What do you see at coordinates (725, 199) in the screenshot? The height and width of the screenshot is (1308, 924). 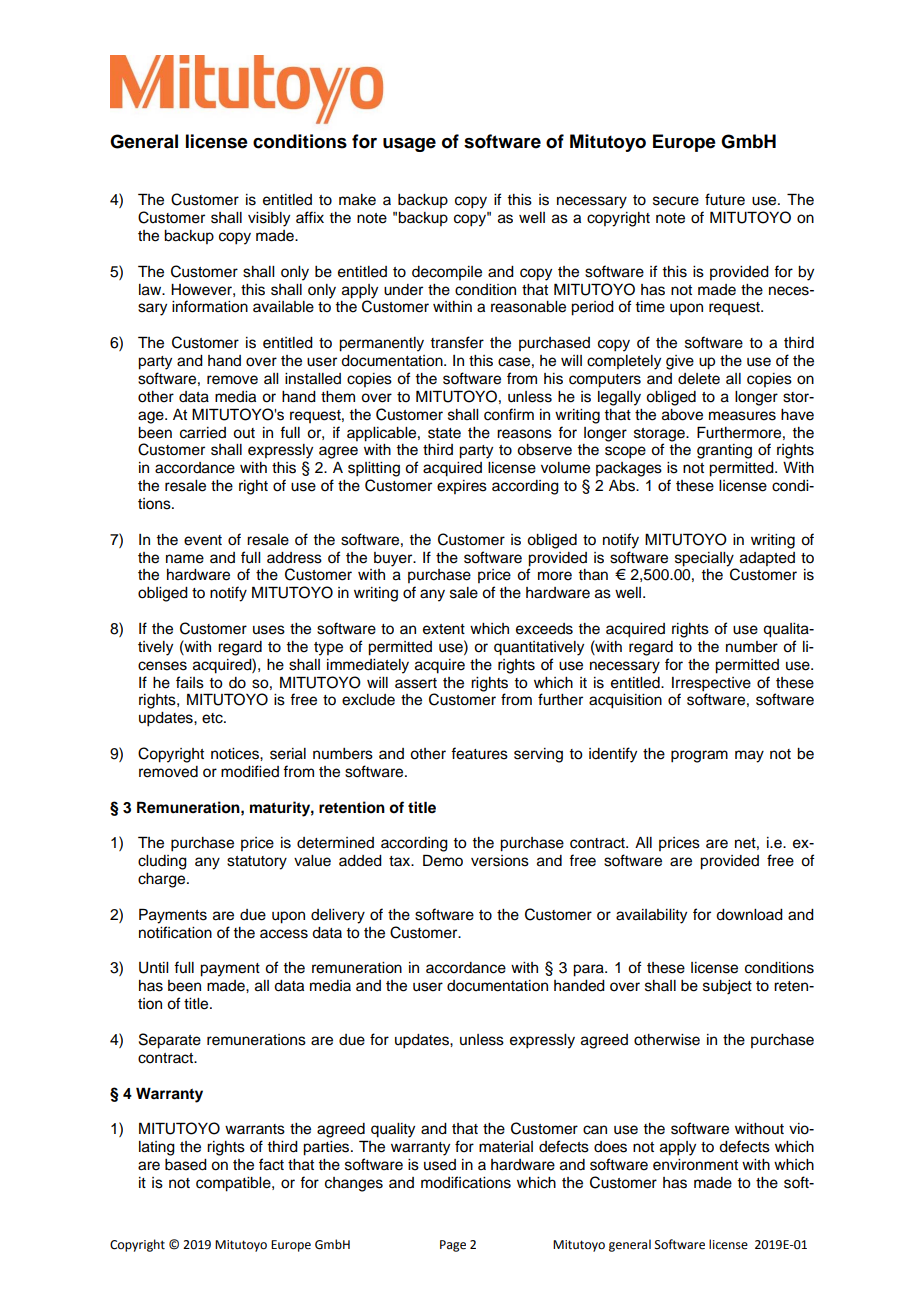 I see `future` at bounding box center [725, 199].
